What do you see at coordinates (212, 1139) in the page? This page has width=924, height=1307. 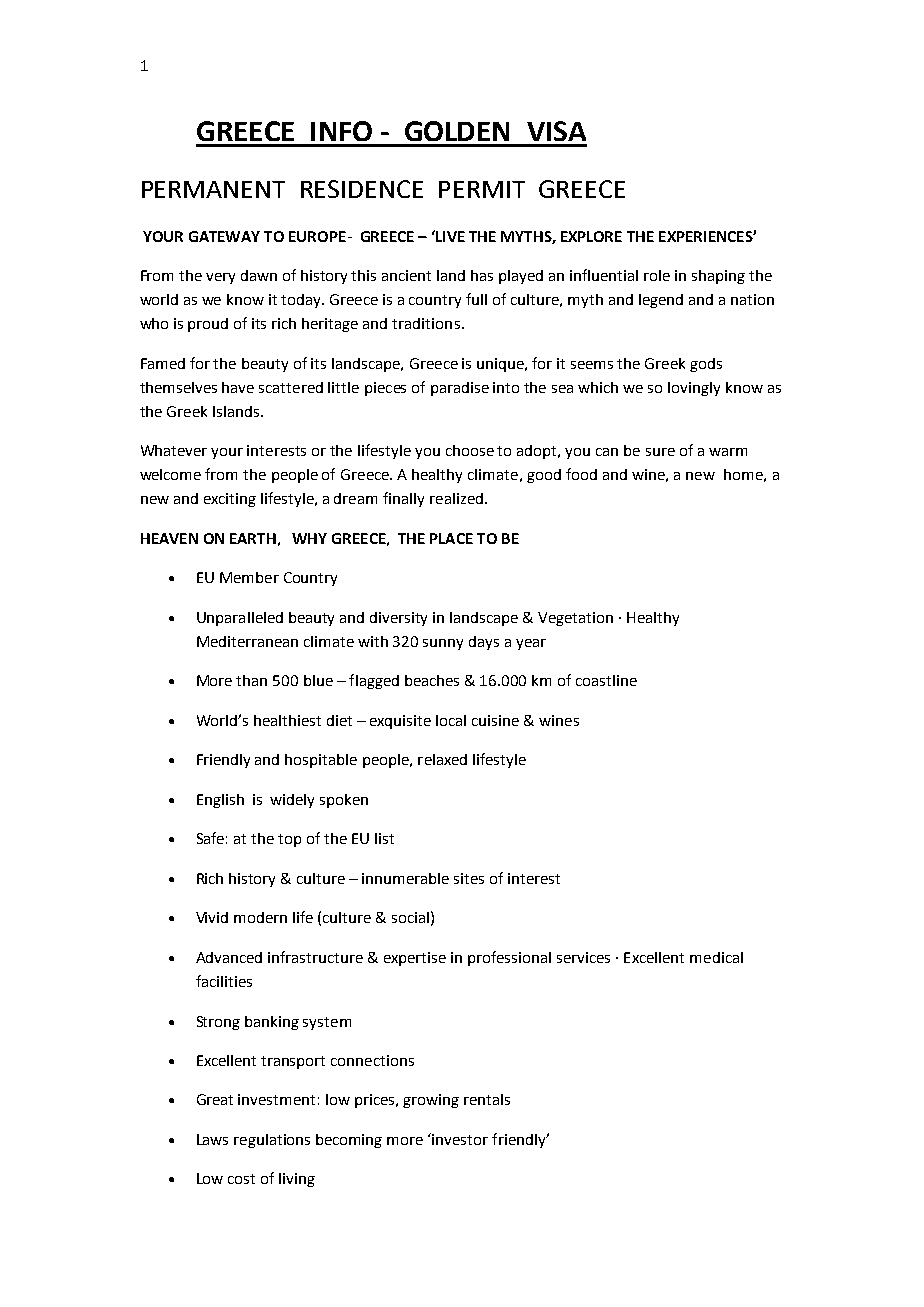 I see `Laws` at bounding box center [212, 1139].
